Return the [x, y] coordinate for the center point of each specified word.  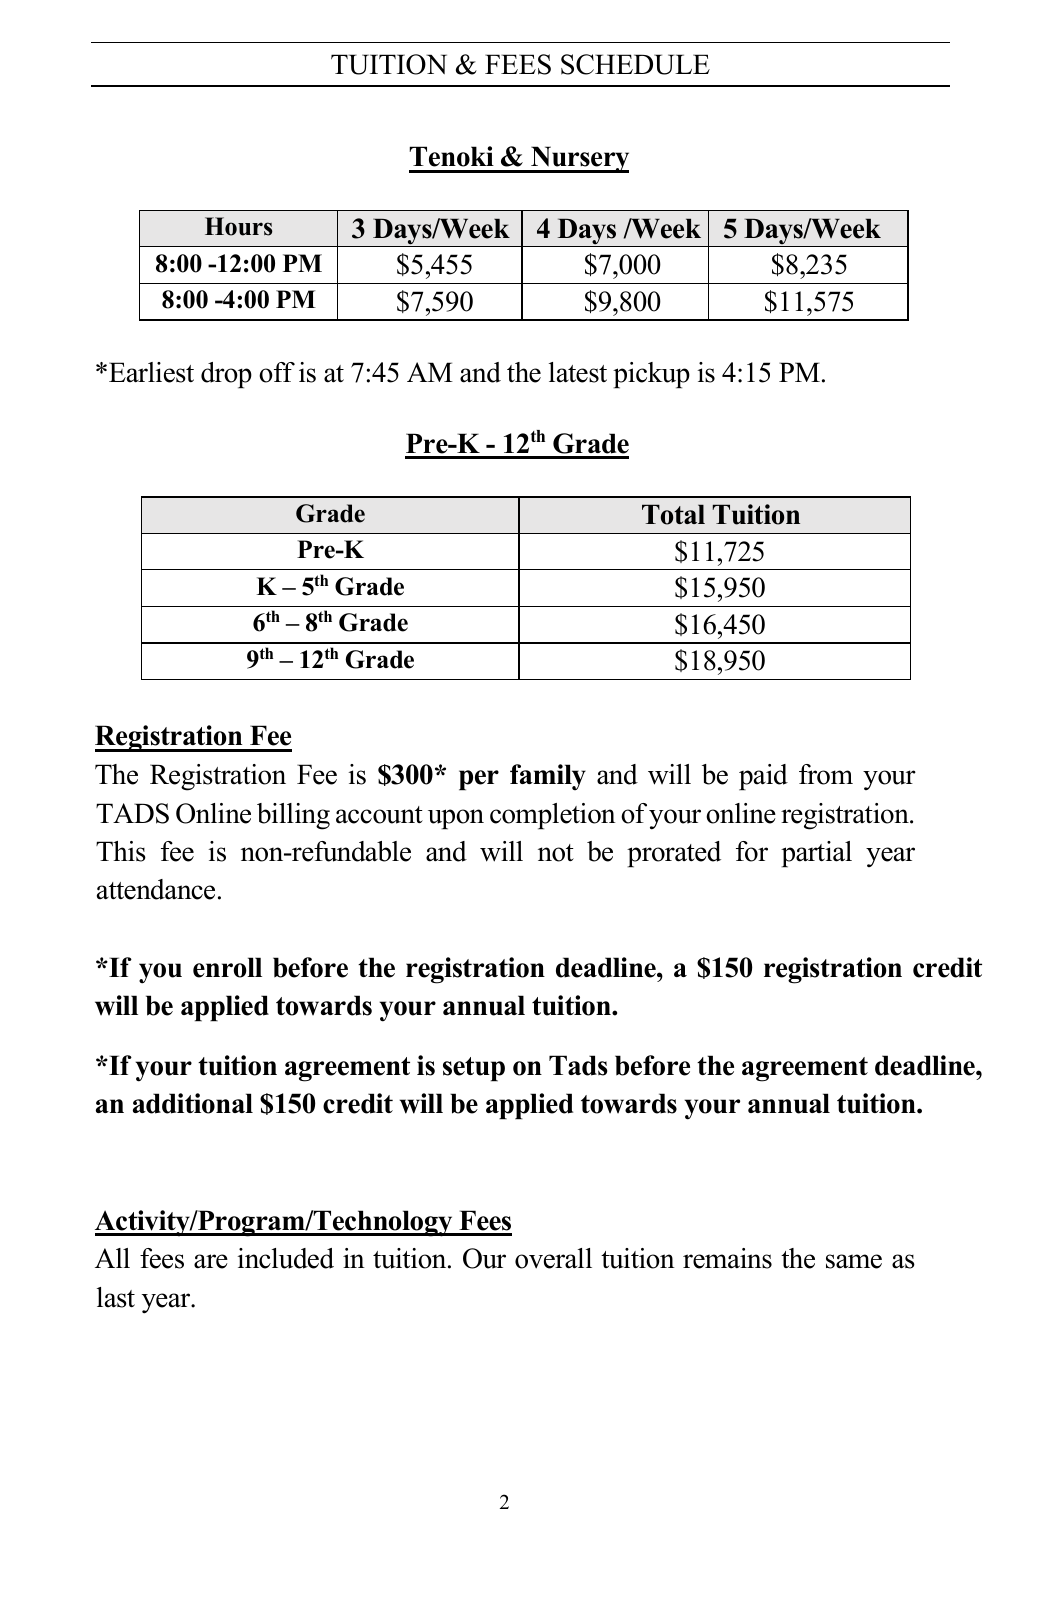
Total [673, 514]
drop [226, 375]
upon [456, 819]
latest [578, 372]
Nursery [579, 159]
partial [816, 854]
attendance [156, 889]
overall [553, 1258]
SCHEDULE [635, 64]
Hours [239, 226]
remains [727, 1258]
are [211, 1261]
